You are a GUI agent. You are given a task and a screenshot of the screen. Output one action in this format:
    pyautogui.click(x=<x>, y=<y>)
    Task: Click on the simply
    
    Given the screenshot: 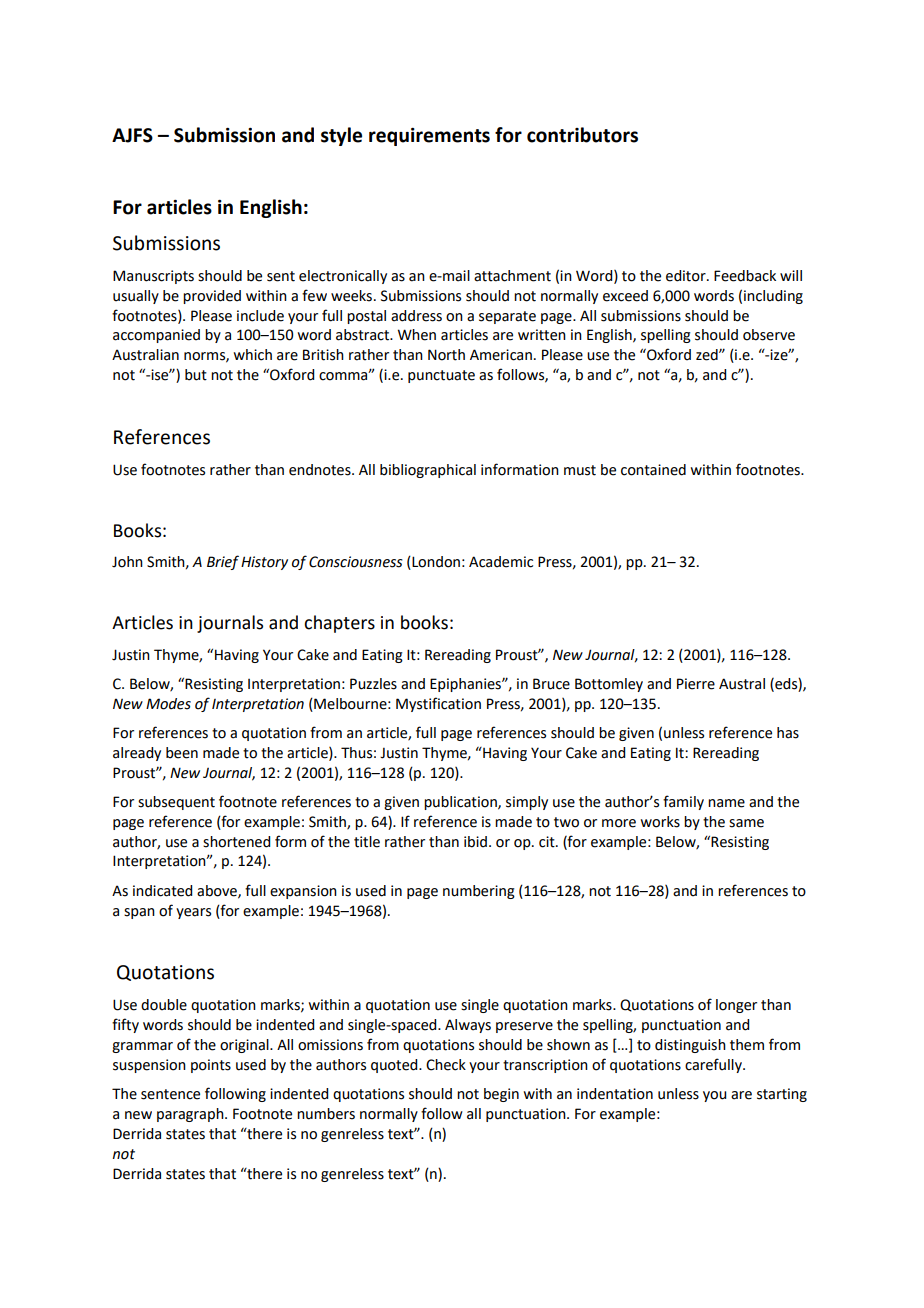 What is the action you would take?
    pyautogui.click(x=527, y=803)
